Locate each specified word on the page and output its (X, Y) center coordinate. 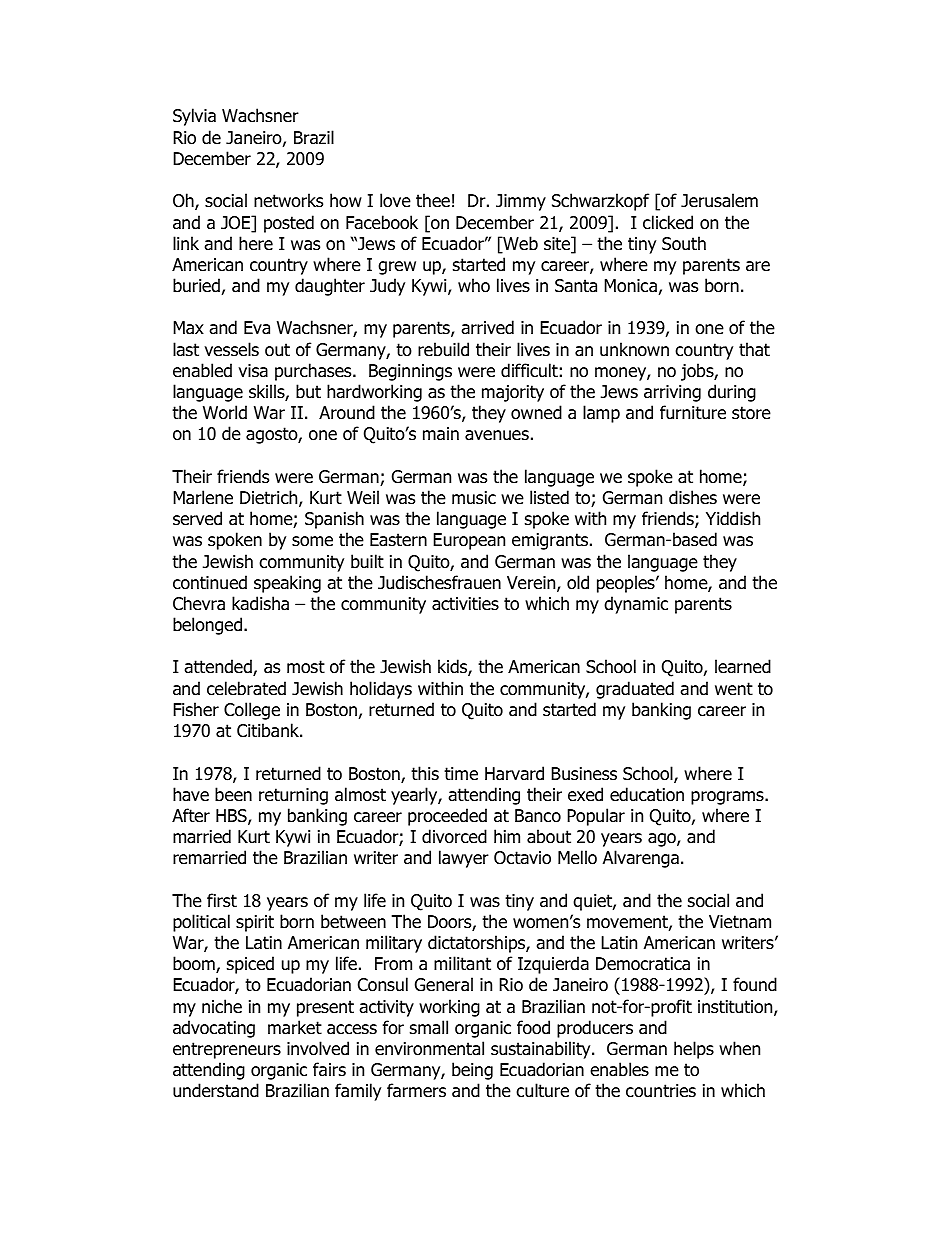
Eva (257, 328)
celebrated (246, 688)
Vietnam (740, 922)
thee (433, 200)
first (222, 900)
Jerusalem (719, 200)
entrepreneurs (227, 1050)
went (734, 689)
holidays (381, 690)
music (474, 498)
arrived (487, 327)
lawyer (464, 859)
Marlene (203, 497)
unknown (634, 349)
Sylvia (194, 117)
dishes (693, 497)
